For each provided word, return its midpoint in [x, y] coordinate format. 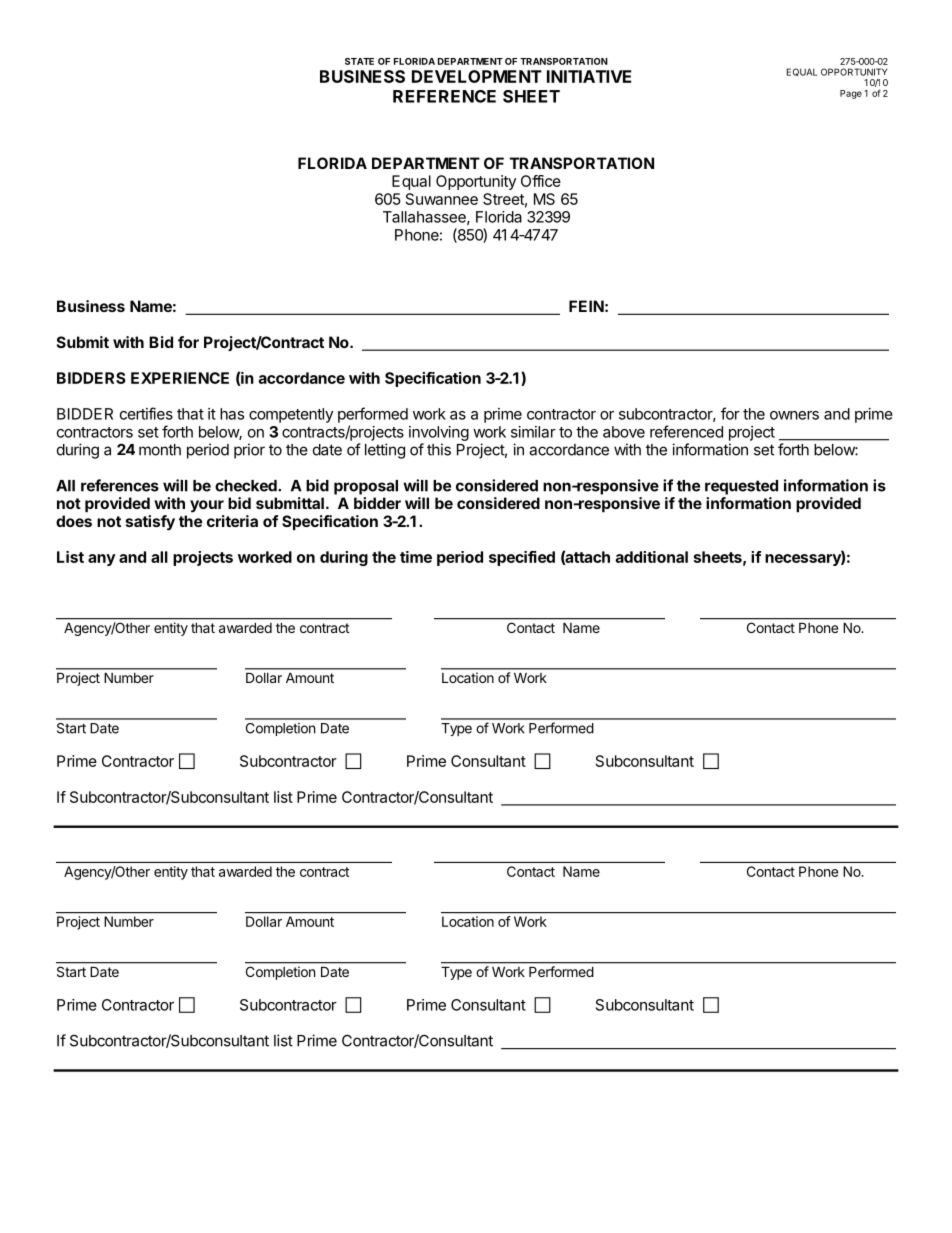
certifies [146, 413]
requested [741, 487]
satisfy [150, 523]
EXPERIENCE [180, 378]
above [624, 432]
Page [851, 94]
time [416, 557]
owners [794, 415]
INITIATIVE [589, 76]
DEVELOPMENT [477, 76]
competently [291, 415]
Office [541, 181]
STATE [359, 61]
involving [439, 433]
